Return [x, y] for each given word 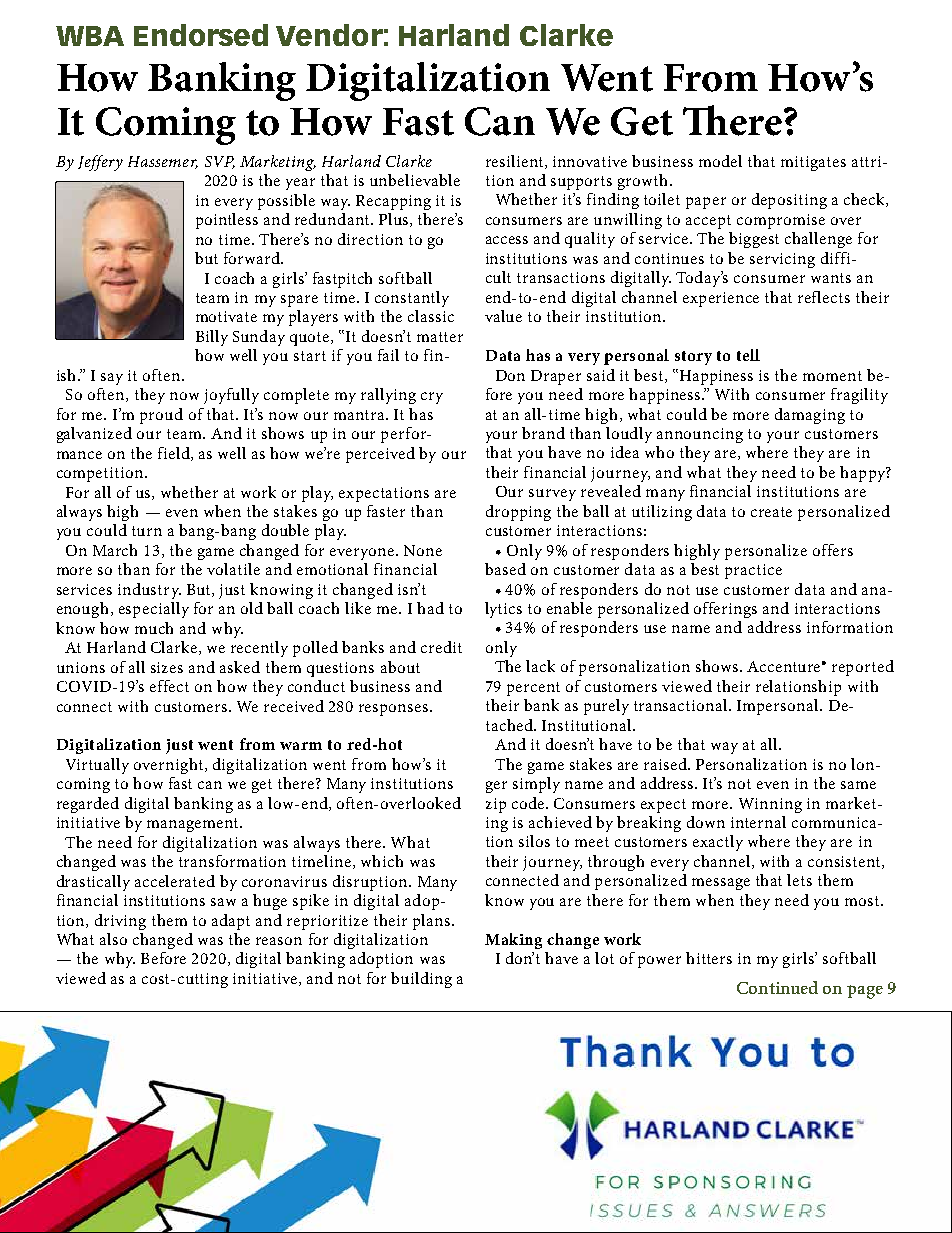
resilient [516, 162]
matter [440, 337]
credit [441, 647]
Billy [212, 338]
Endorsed [201, 35]
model [720, 161]
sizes [167, 667]
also [113, 939]
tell [748, 355]
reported [863, 668]
